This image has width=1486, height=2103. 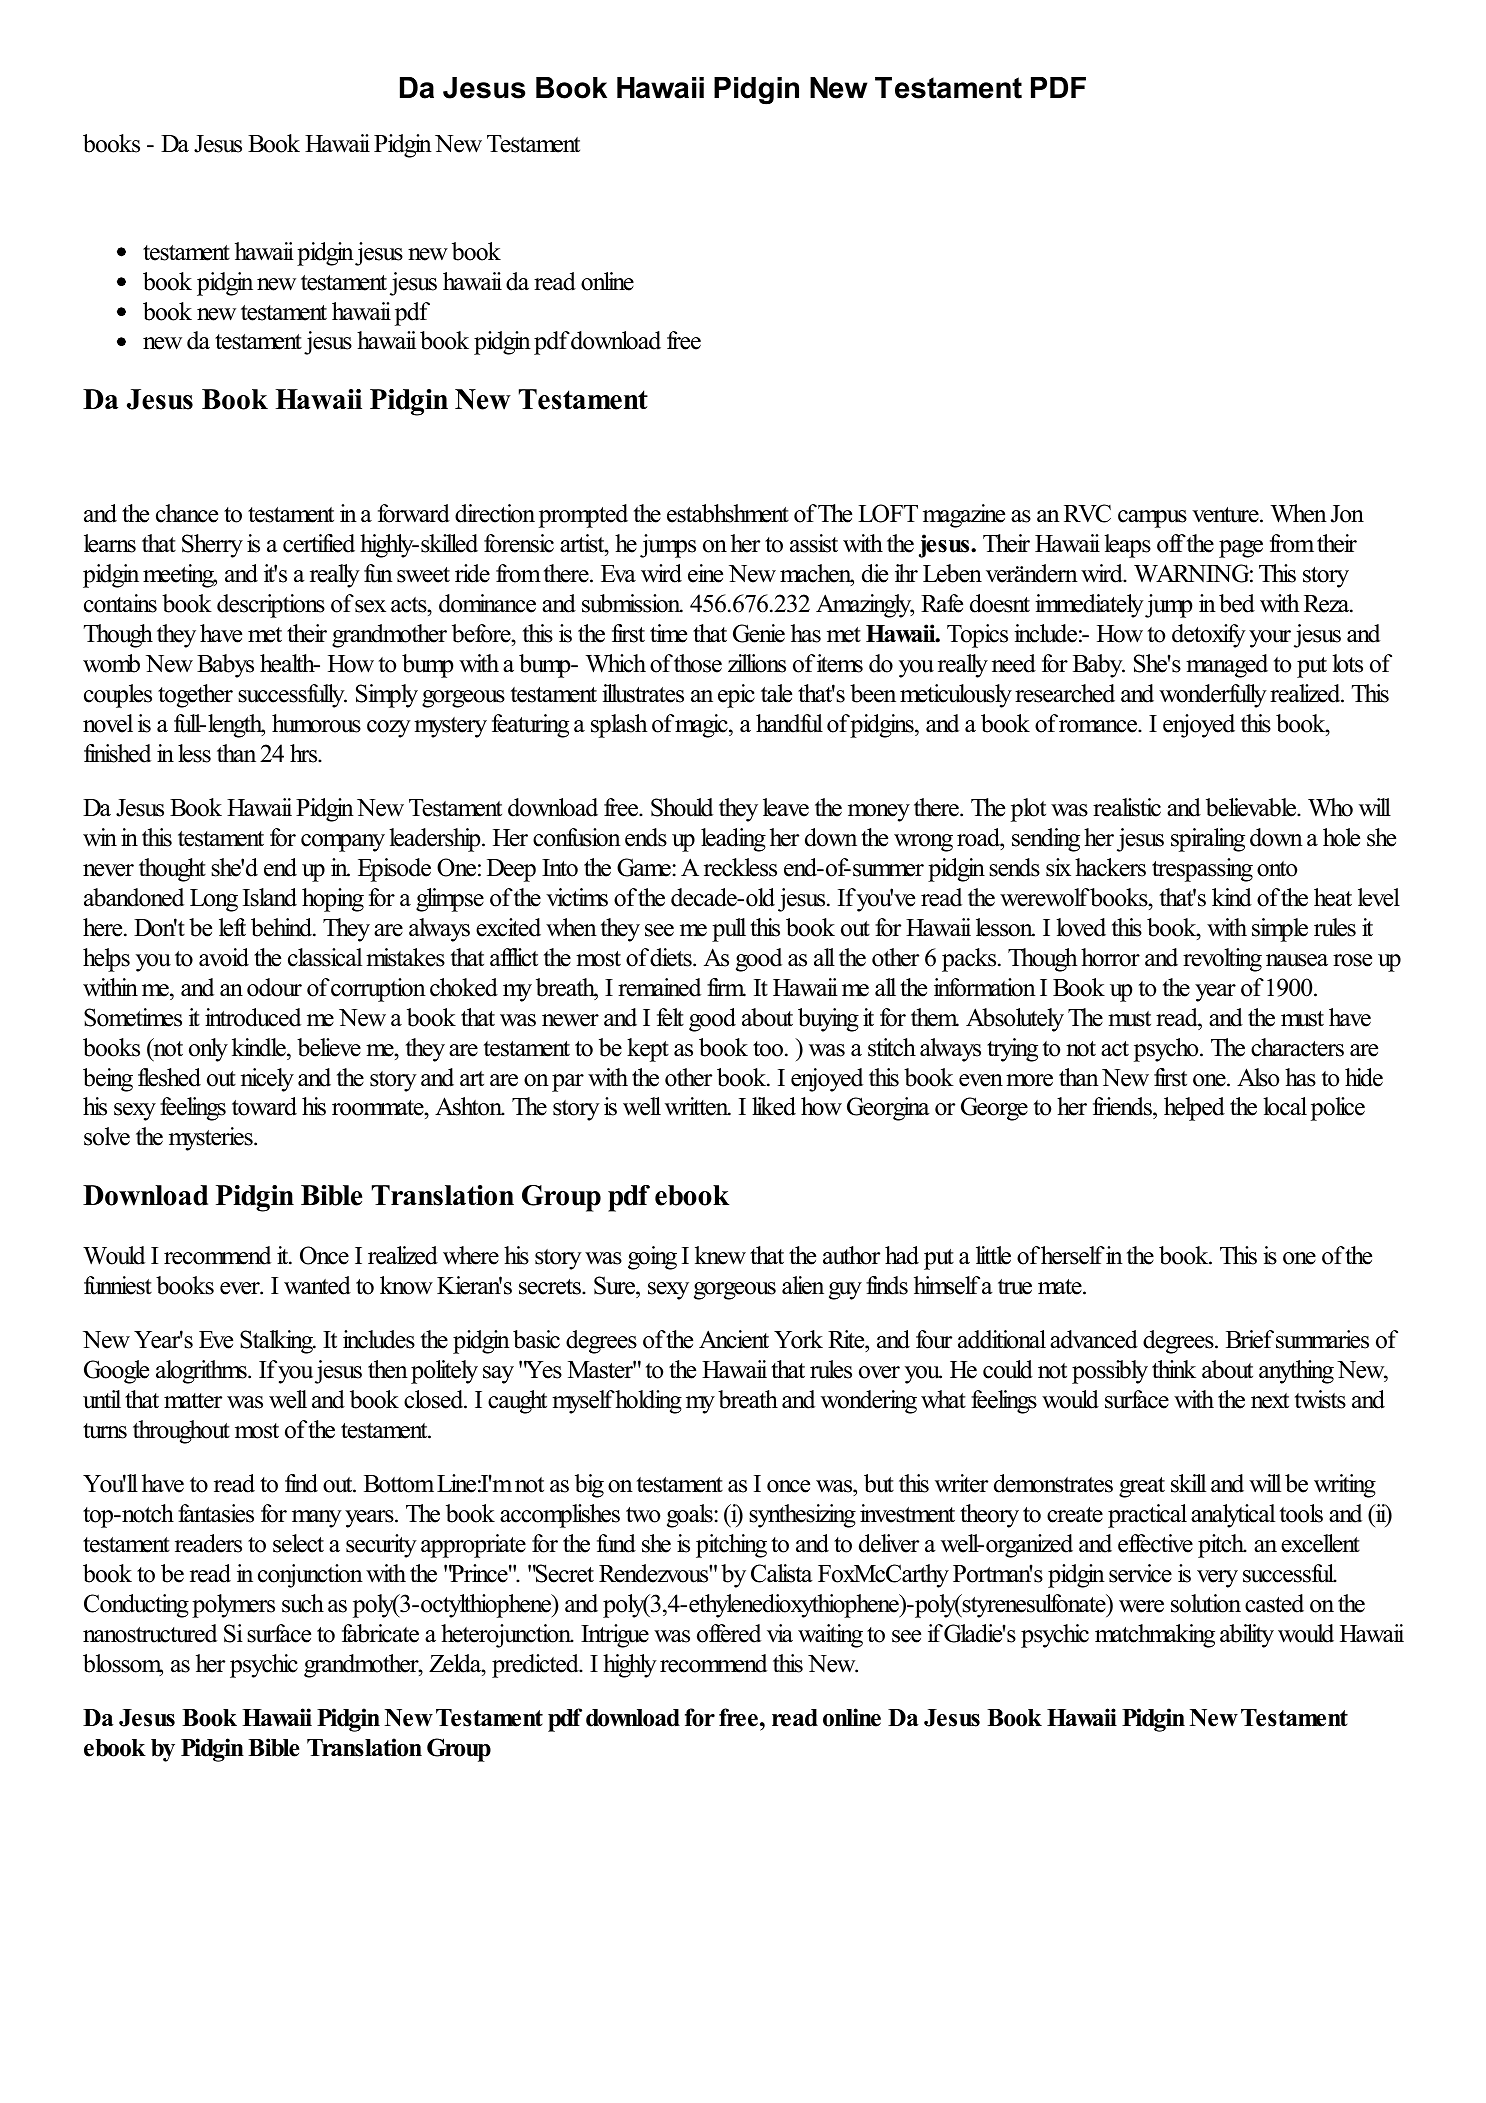 I want to click on liked, so click(x=774, y=1106).
